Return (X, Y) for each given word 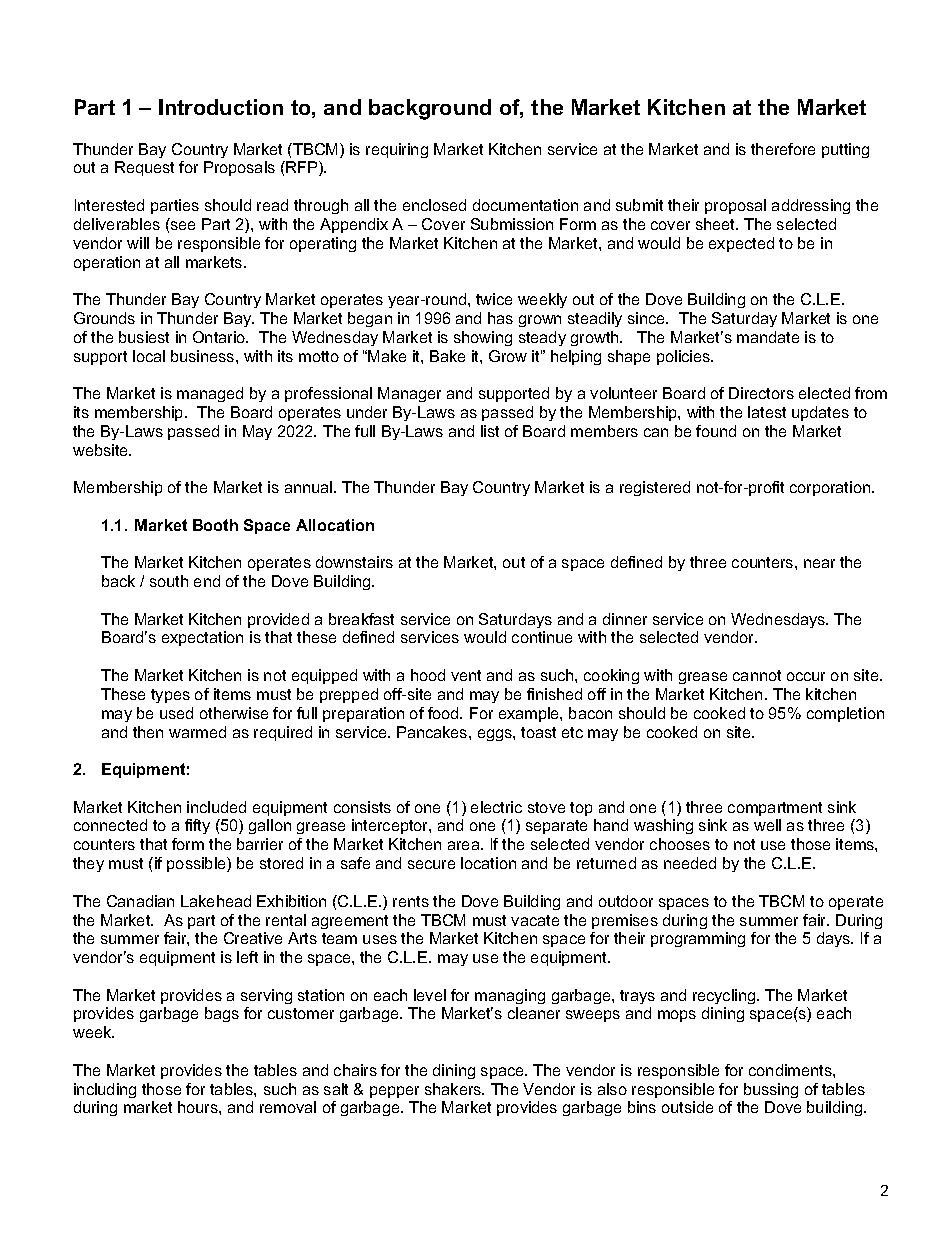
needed (690, 863)
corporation (831, 488)
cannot (757, 675)
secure (431, 864)
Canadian (140, 901)
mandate (768, 337)
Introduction (221, 107)
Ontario (220, 337)
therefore (783, 149)
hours (199, 1107)
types (170, 696)
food (444, 713)
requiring (397, 150)
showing (483, 338)
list (490, 431)
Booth (215, 525)
